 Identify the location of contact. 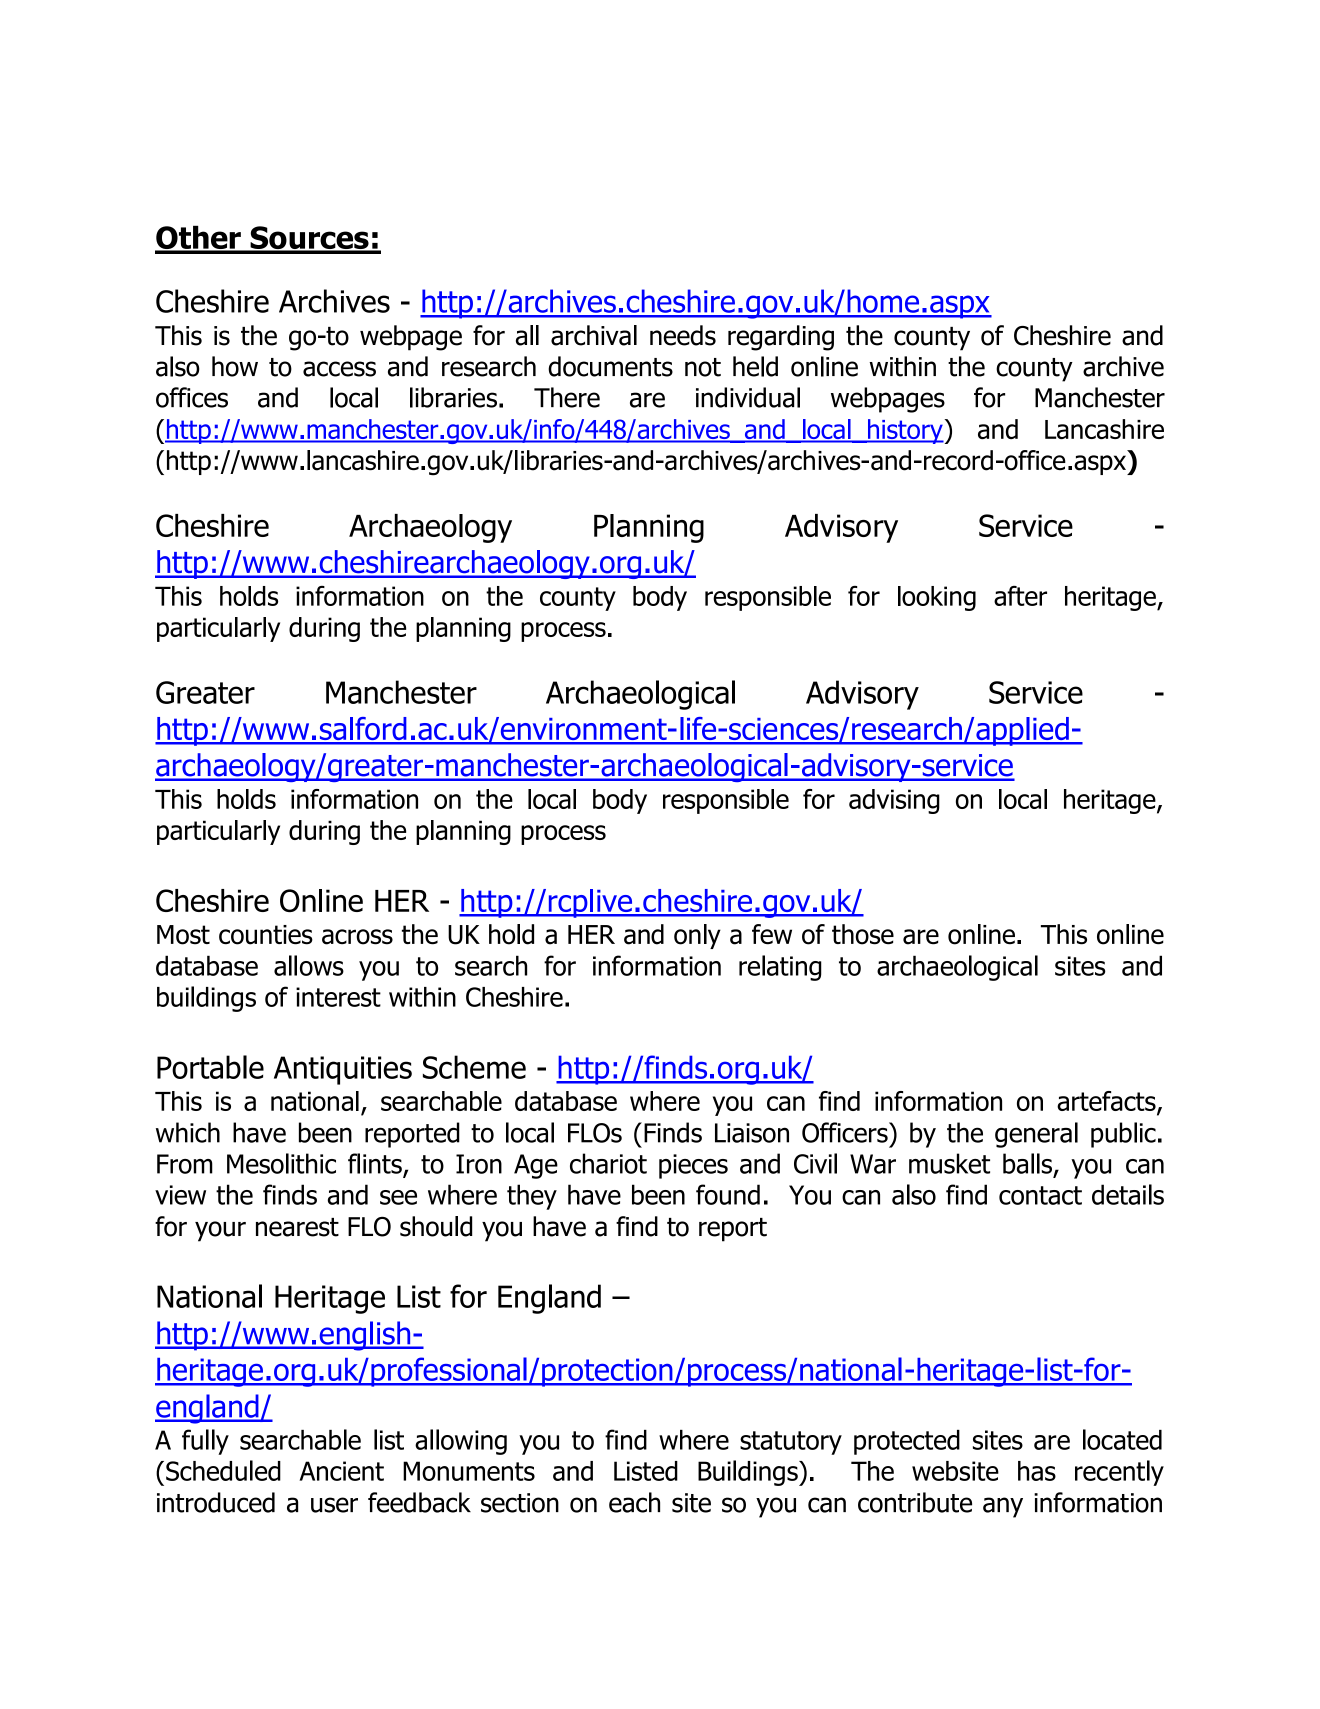
(1040, 1195).
